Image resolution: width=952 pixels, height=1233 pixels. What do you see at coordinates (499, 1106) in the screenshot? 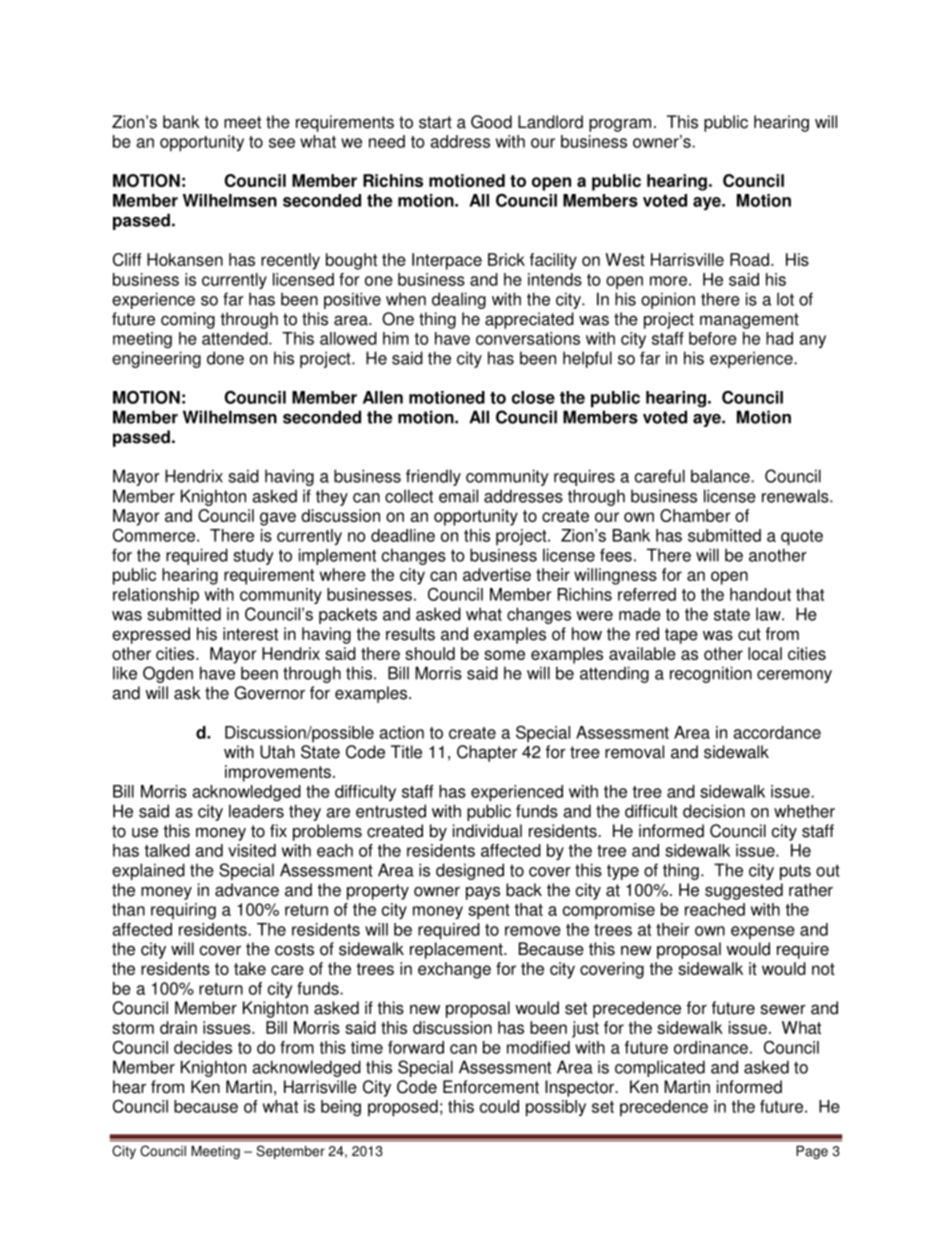
I see `could` at bounding box center [499, 1106].
